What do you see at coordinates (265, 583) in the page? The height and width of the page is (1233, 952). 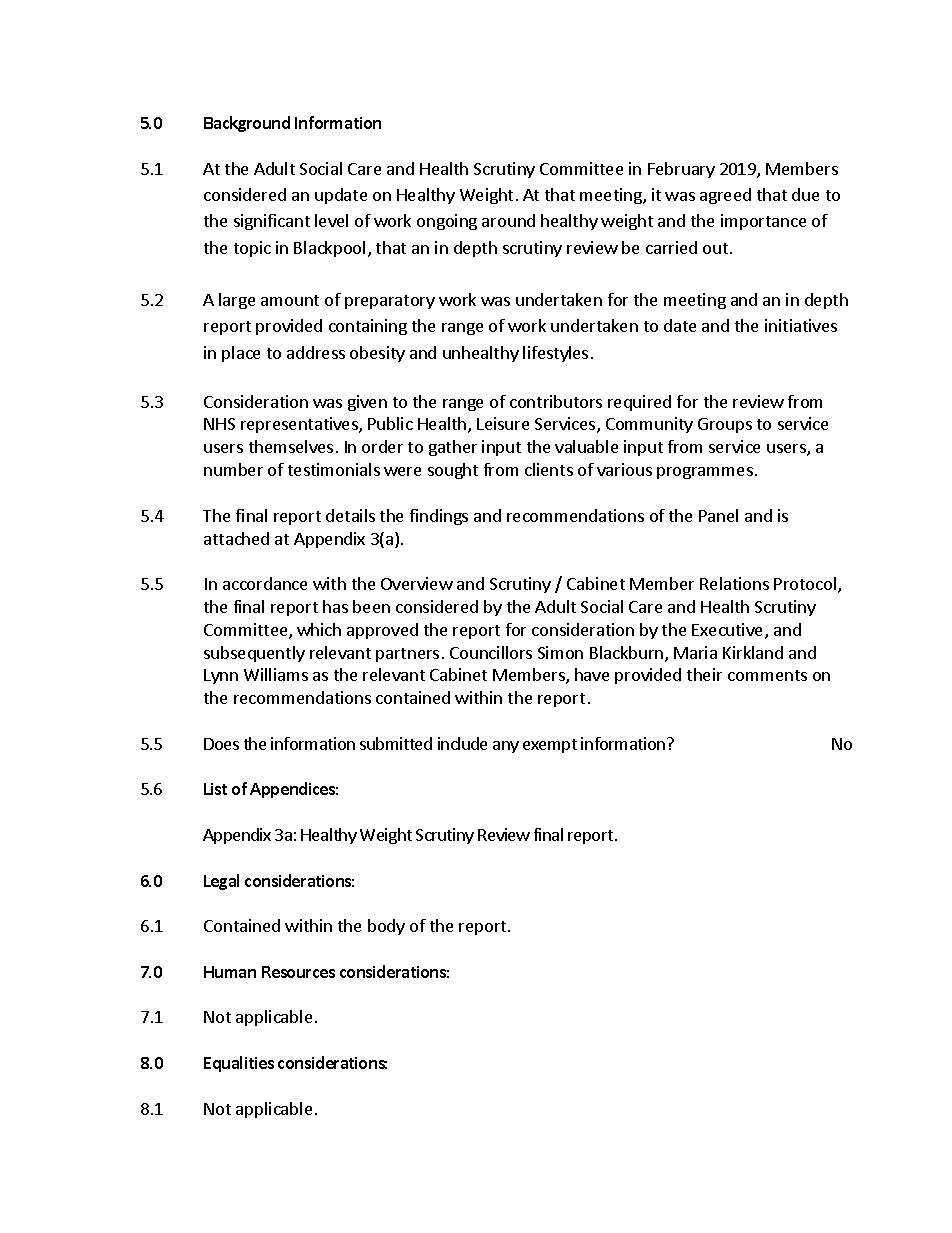 I see `accordance` at bounding box center [265, 583].
